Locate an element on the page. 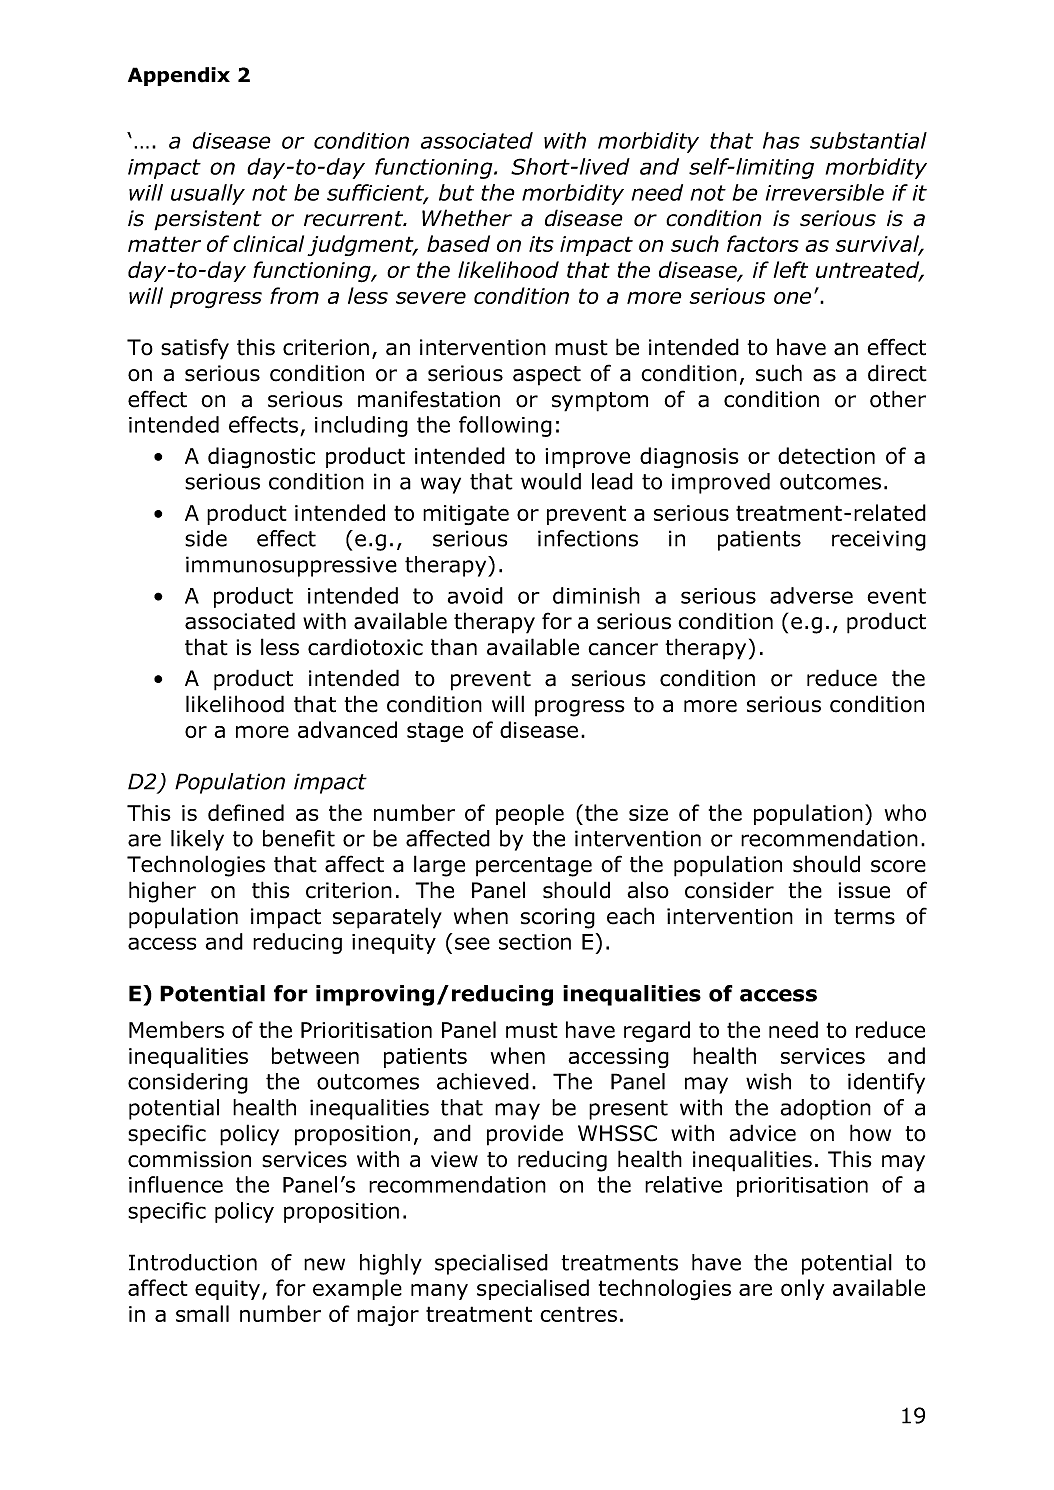 The height and width of the image is (1490, 1054). Members is located at coordinates (176, 1029).
